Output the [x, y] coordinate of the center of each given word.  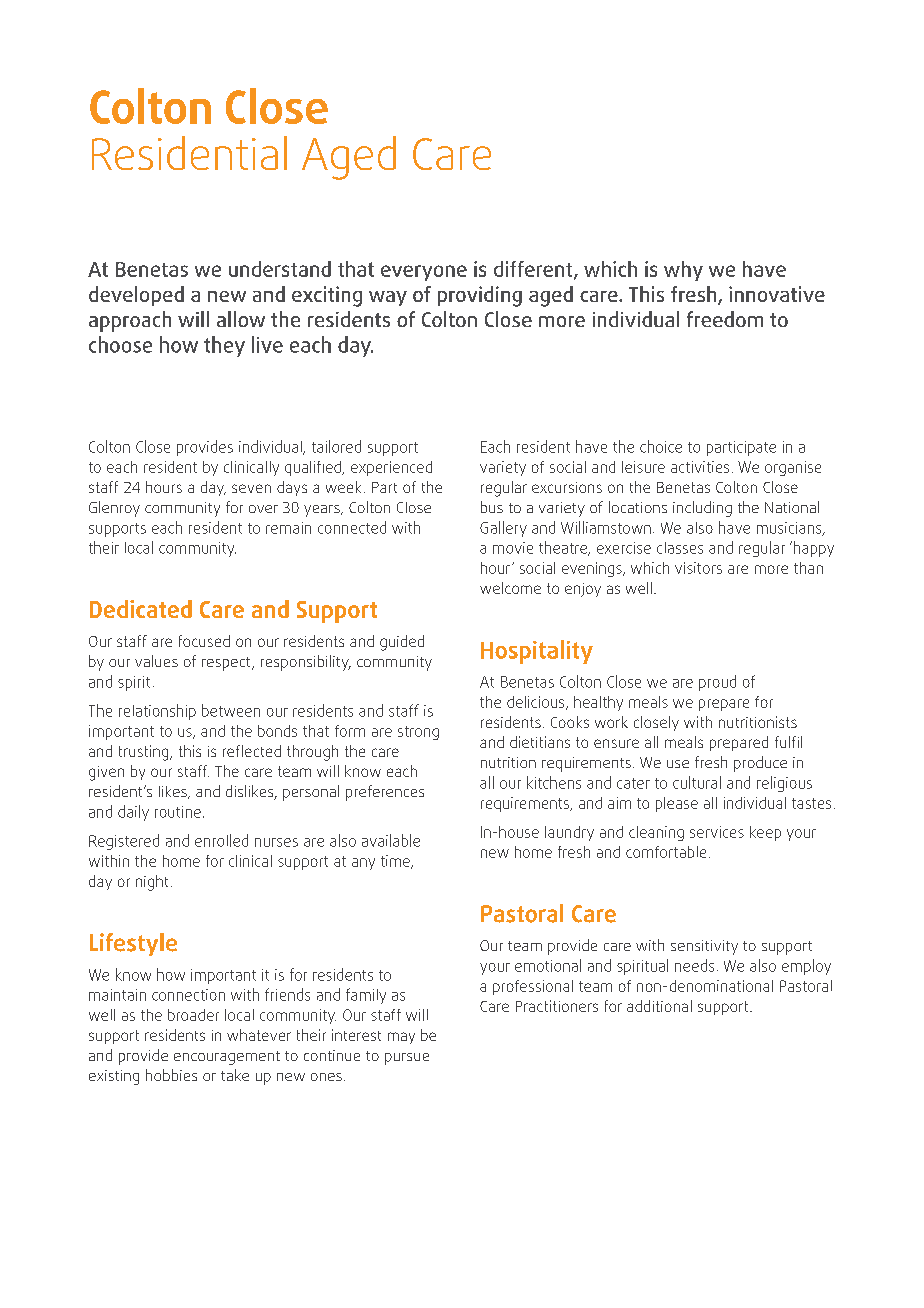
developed [136, 296]
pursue [407, 1059]
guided [402, 643]
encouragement [227, 1058]
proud [717, 683]
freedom [725, 319]
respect [227, 664]
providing [480, 296]
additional [659, 1006]
